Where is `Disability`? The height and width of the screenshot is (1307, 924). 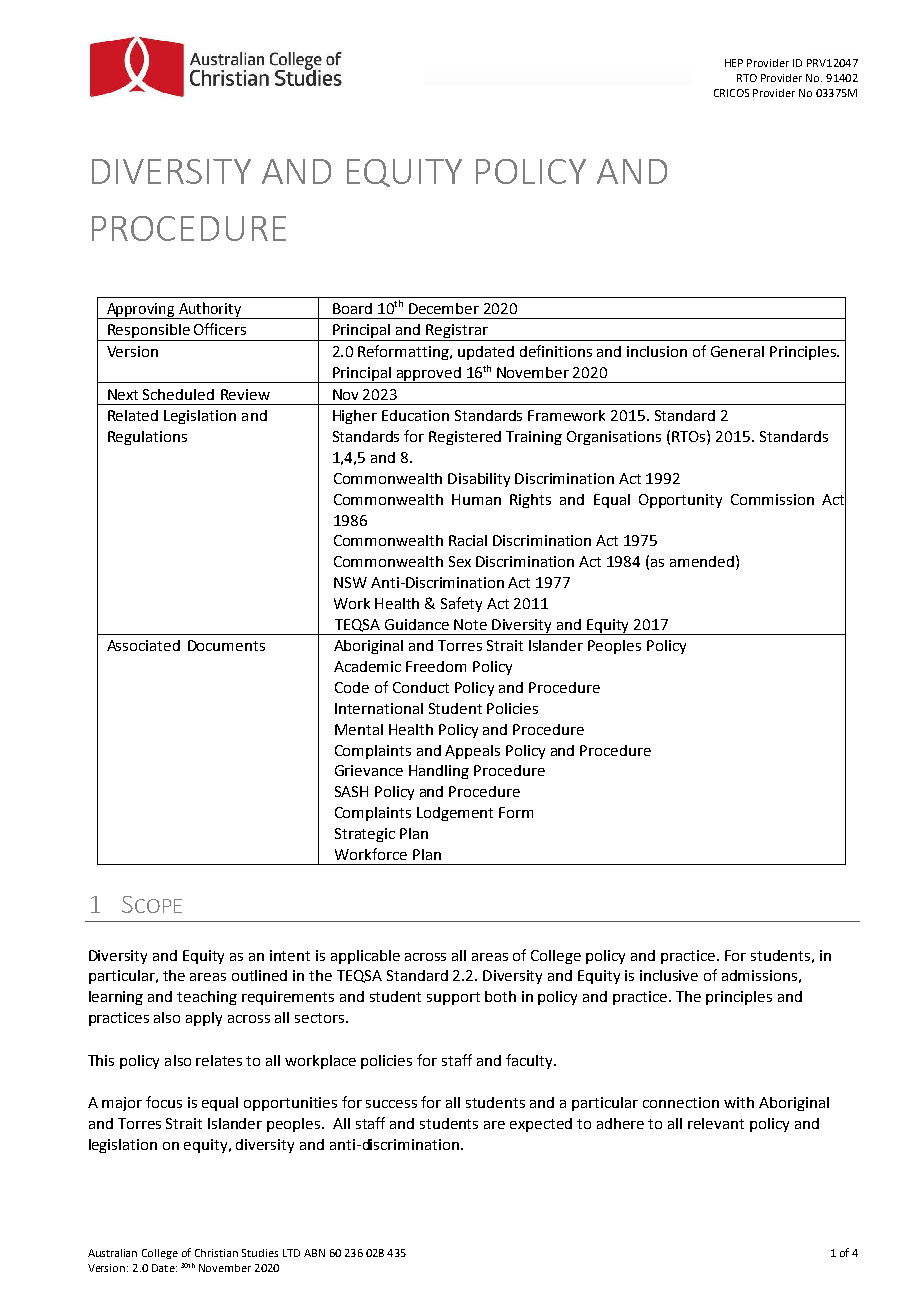
Disability is located at coordinates (479, 480).
